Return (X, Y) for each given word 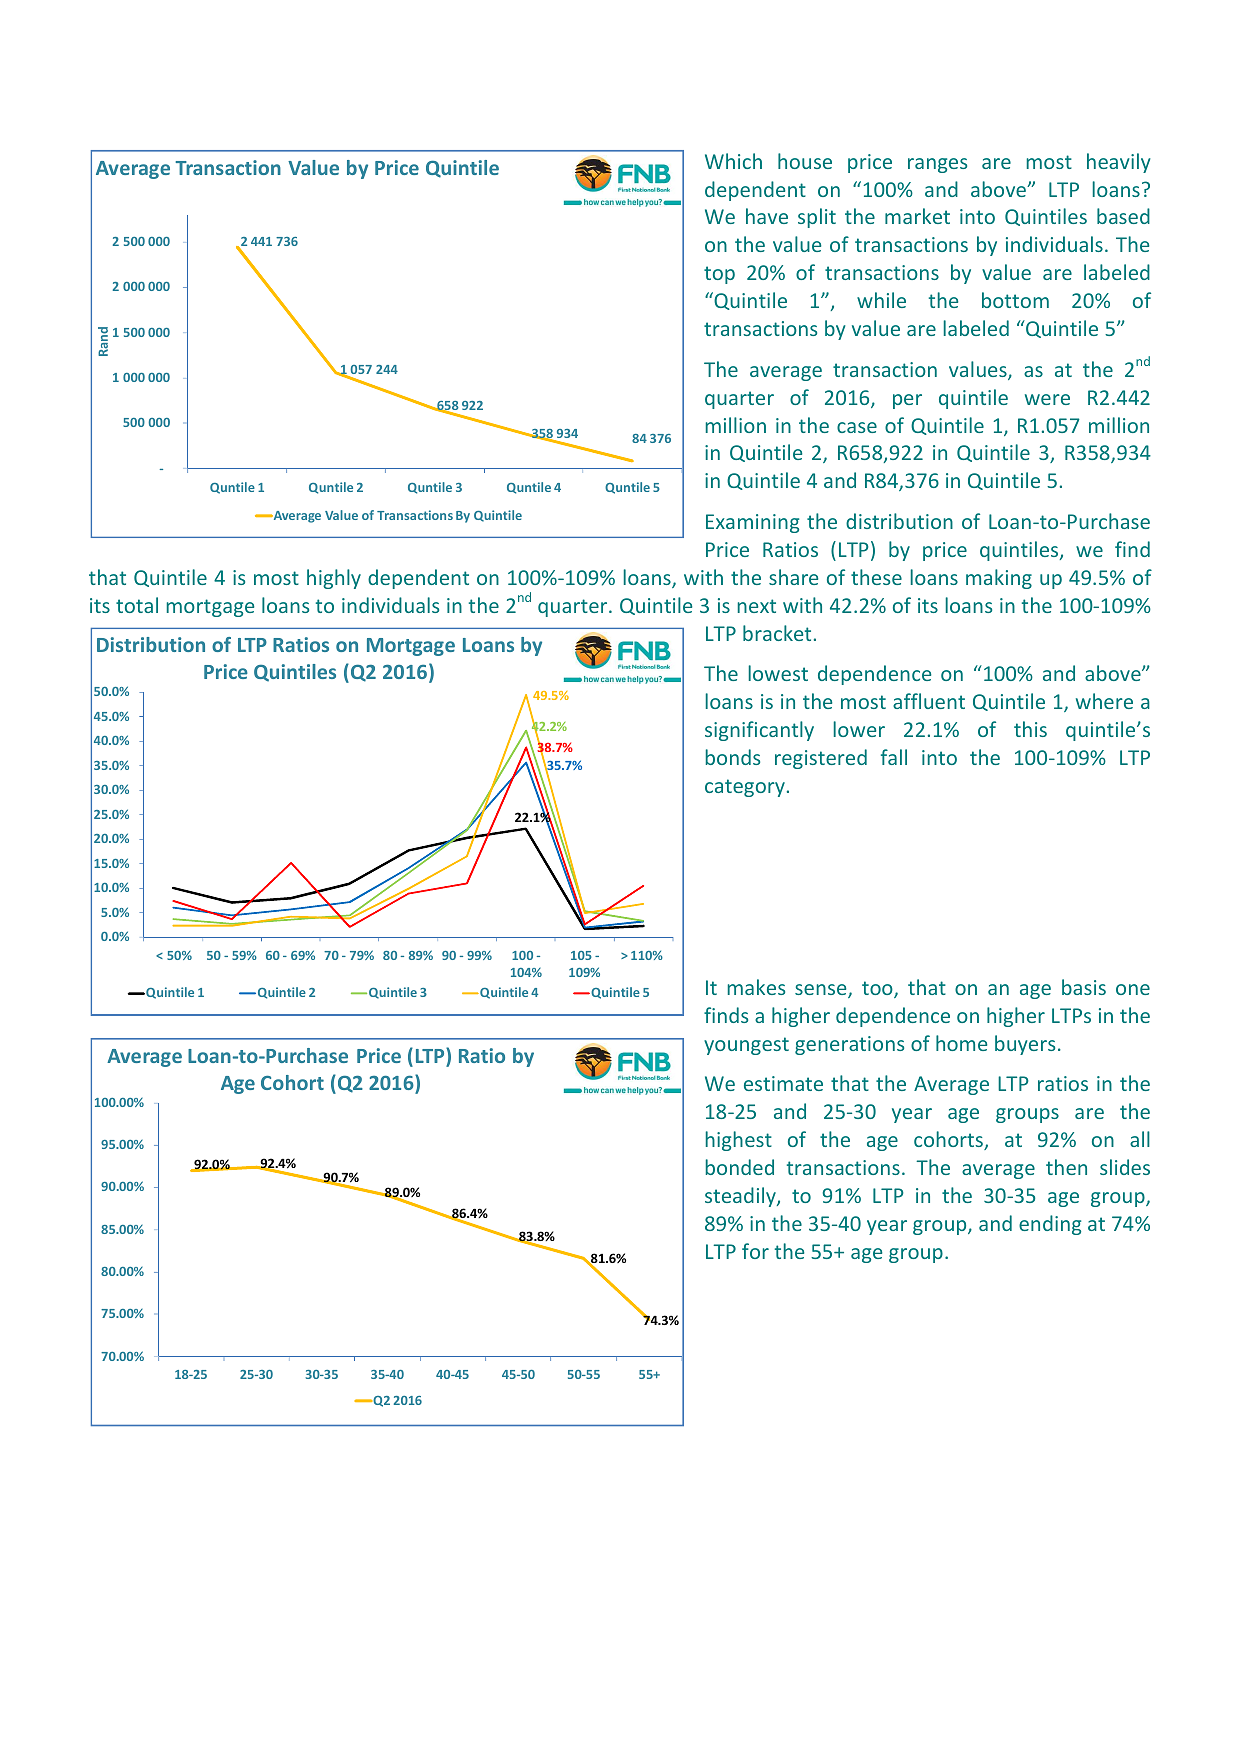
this (1030, 729)
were (1047, 399)
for (755, 1251)
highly (334, 579)
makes (756, 987)
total (137, 605)
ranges (937, 165)
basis (1084, 987)
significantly (759, 731)
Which (733, 161)
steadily (741, 1197)
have (767, 216)
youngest (746, 1046)
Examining (752, 523)
